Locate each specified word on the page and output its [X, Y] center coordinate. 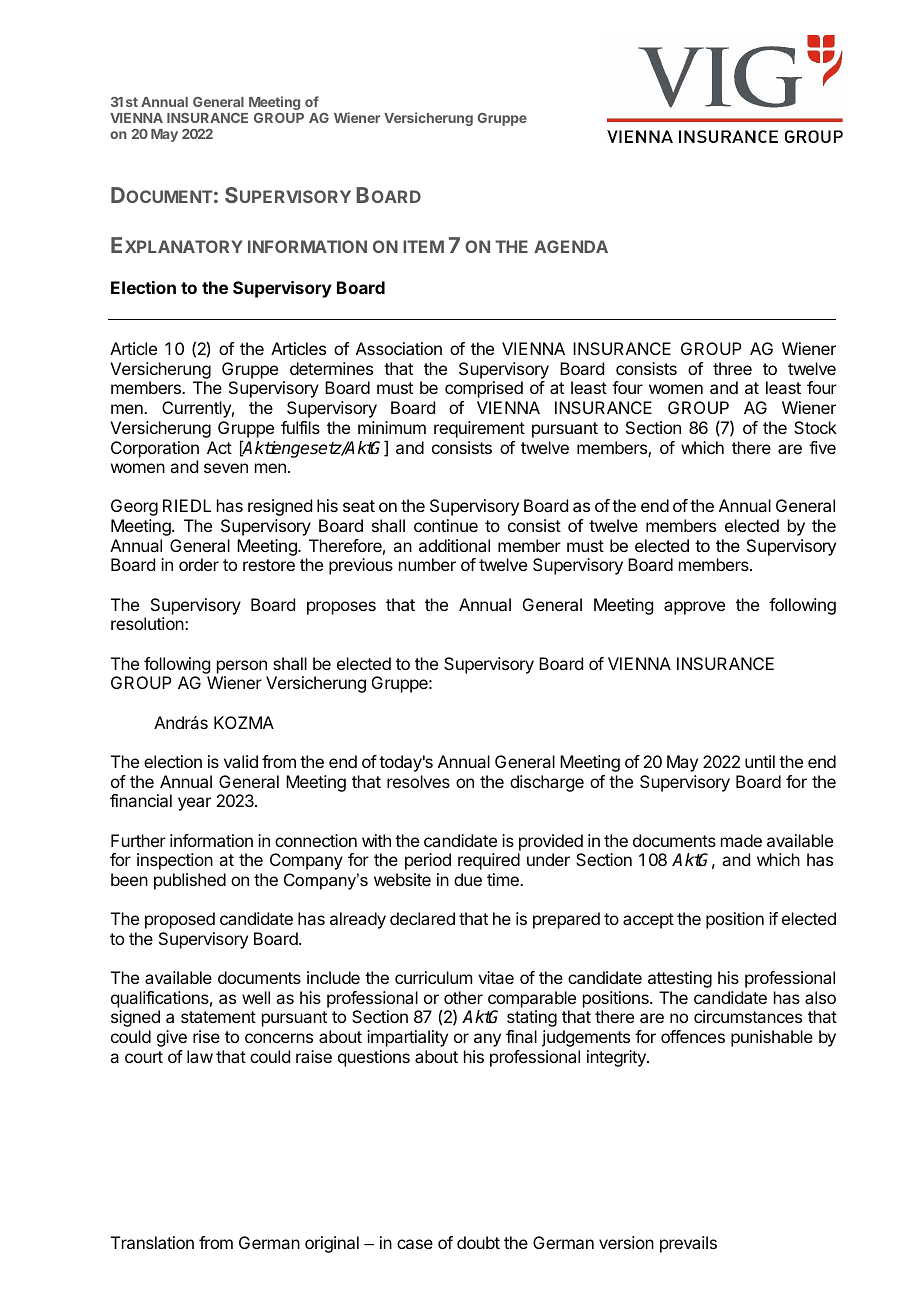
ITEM [423, 246]
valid [241, 761]
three [732, 368]
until [760, 761]
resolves [418, 781]
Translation [152, 1242]
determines [331, 368]
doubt [478, 1242]
